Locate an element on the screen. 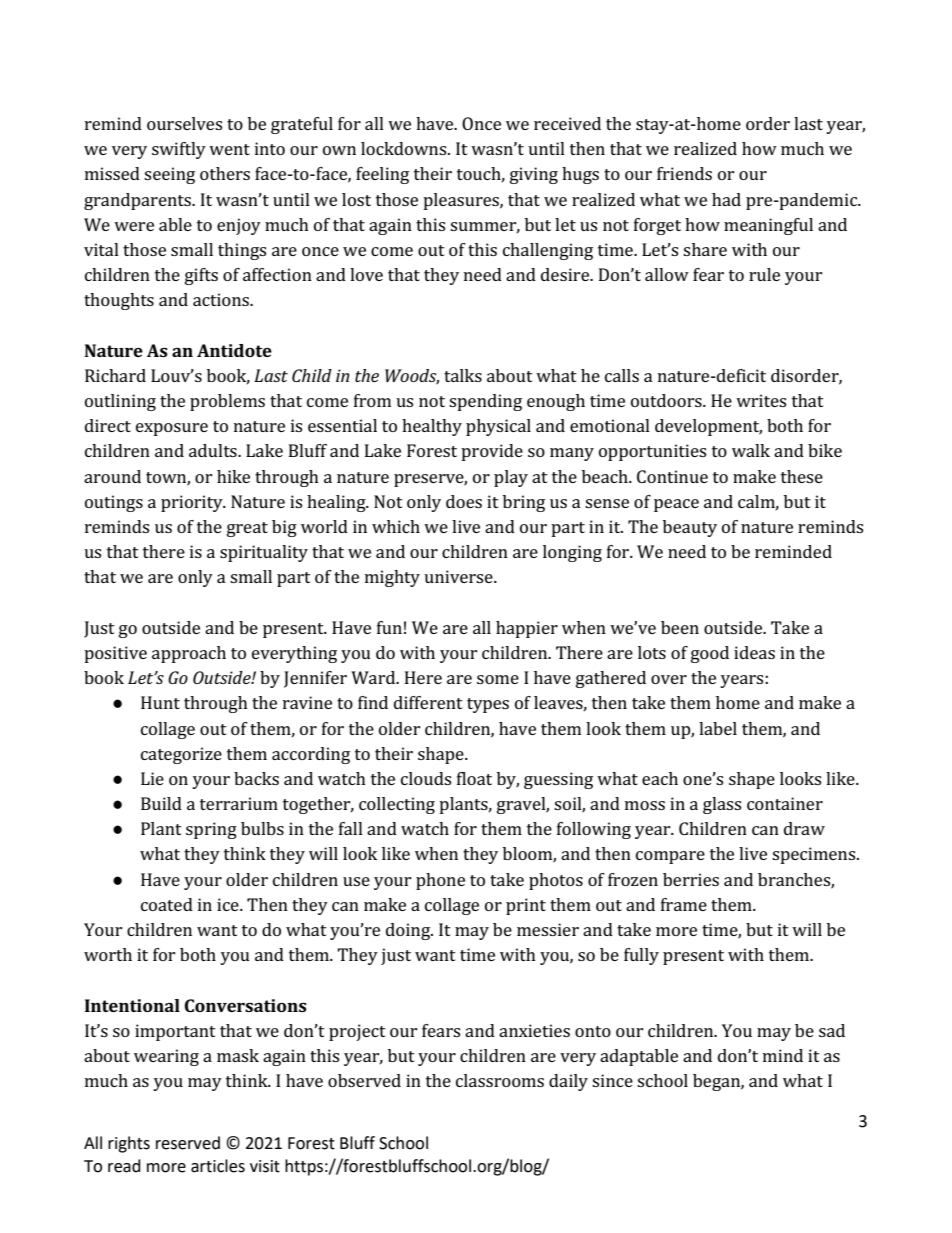 Image resolution: width=952 pixels, height=1233 pixels. ideas is located at coordinates (754, 652).
